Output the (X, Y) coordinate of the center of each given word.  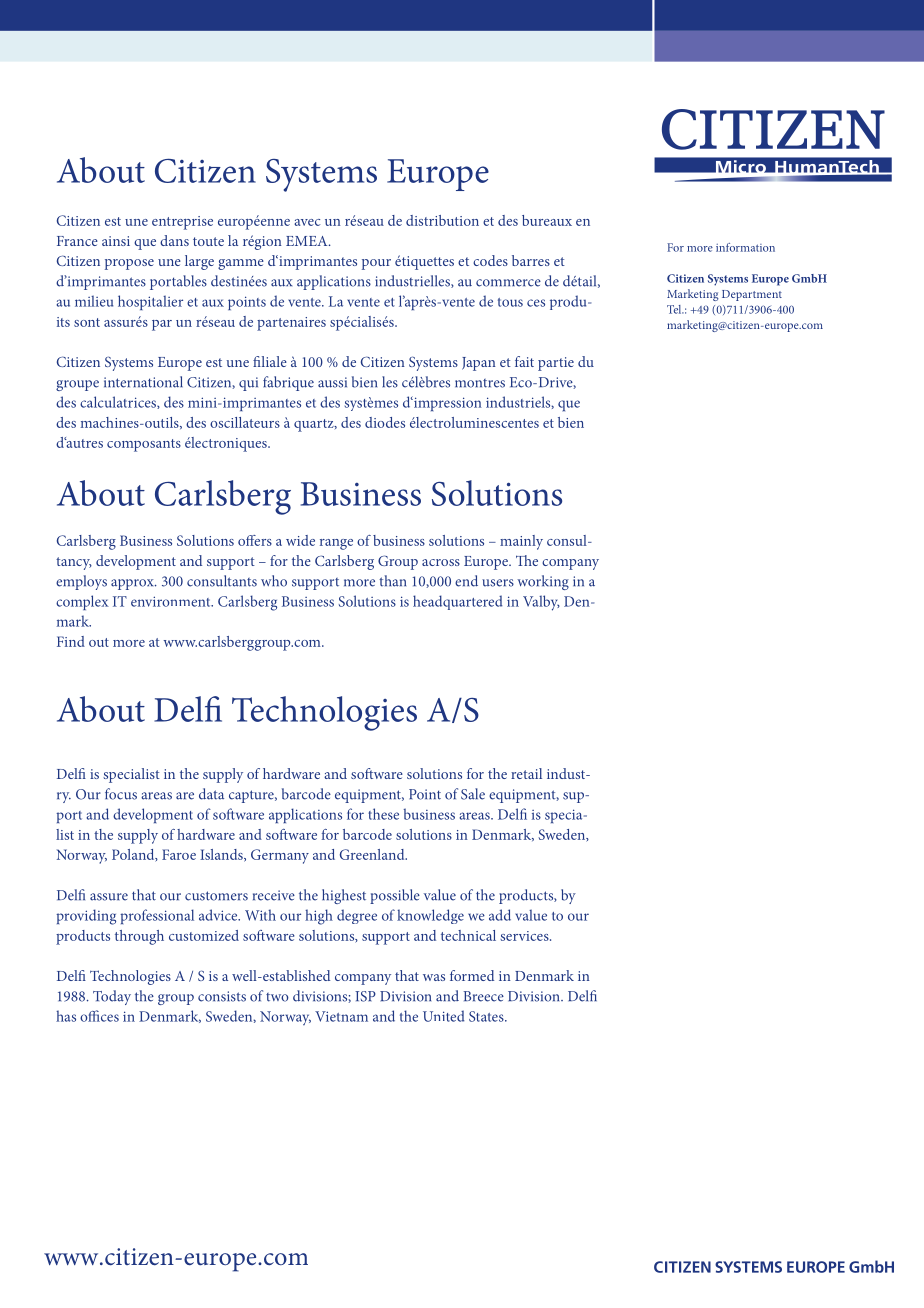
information (745, 247)
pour (376, 264)
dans (174, 240)
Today (112, 997)
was (434, 977)
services (525, 936)
